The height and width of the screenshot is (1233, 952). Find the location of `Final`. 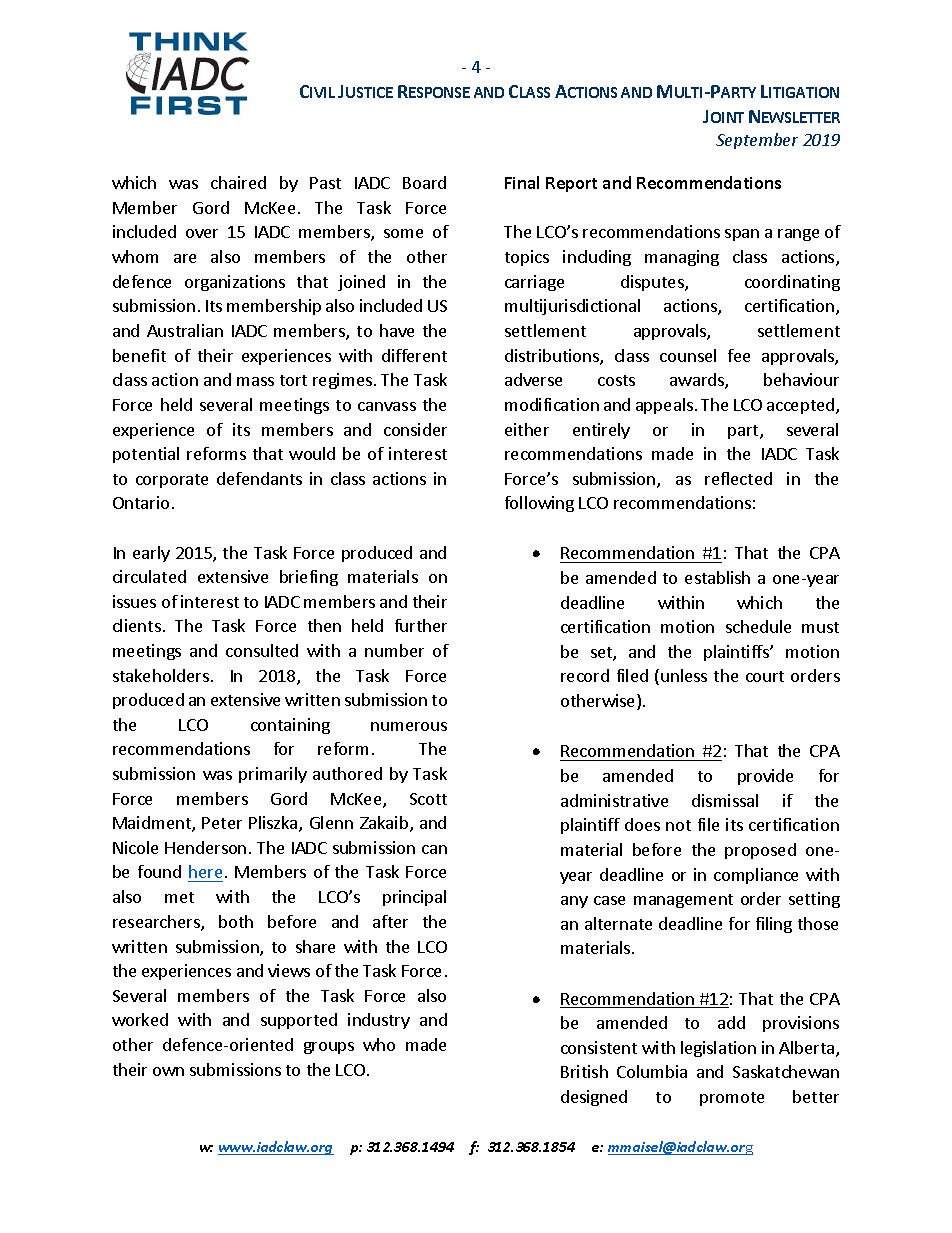

Final is located at coordinates (522, 182).
